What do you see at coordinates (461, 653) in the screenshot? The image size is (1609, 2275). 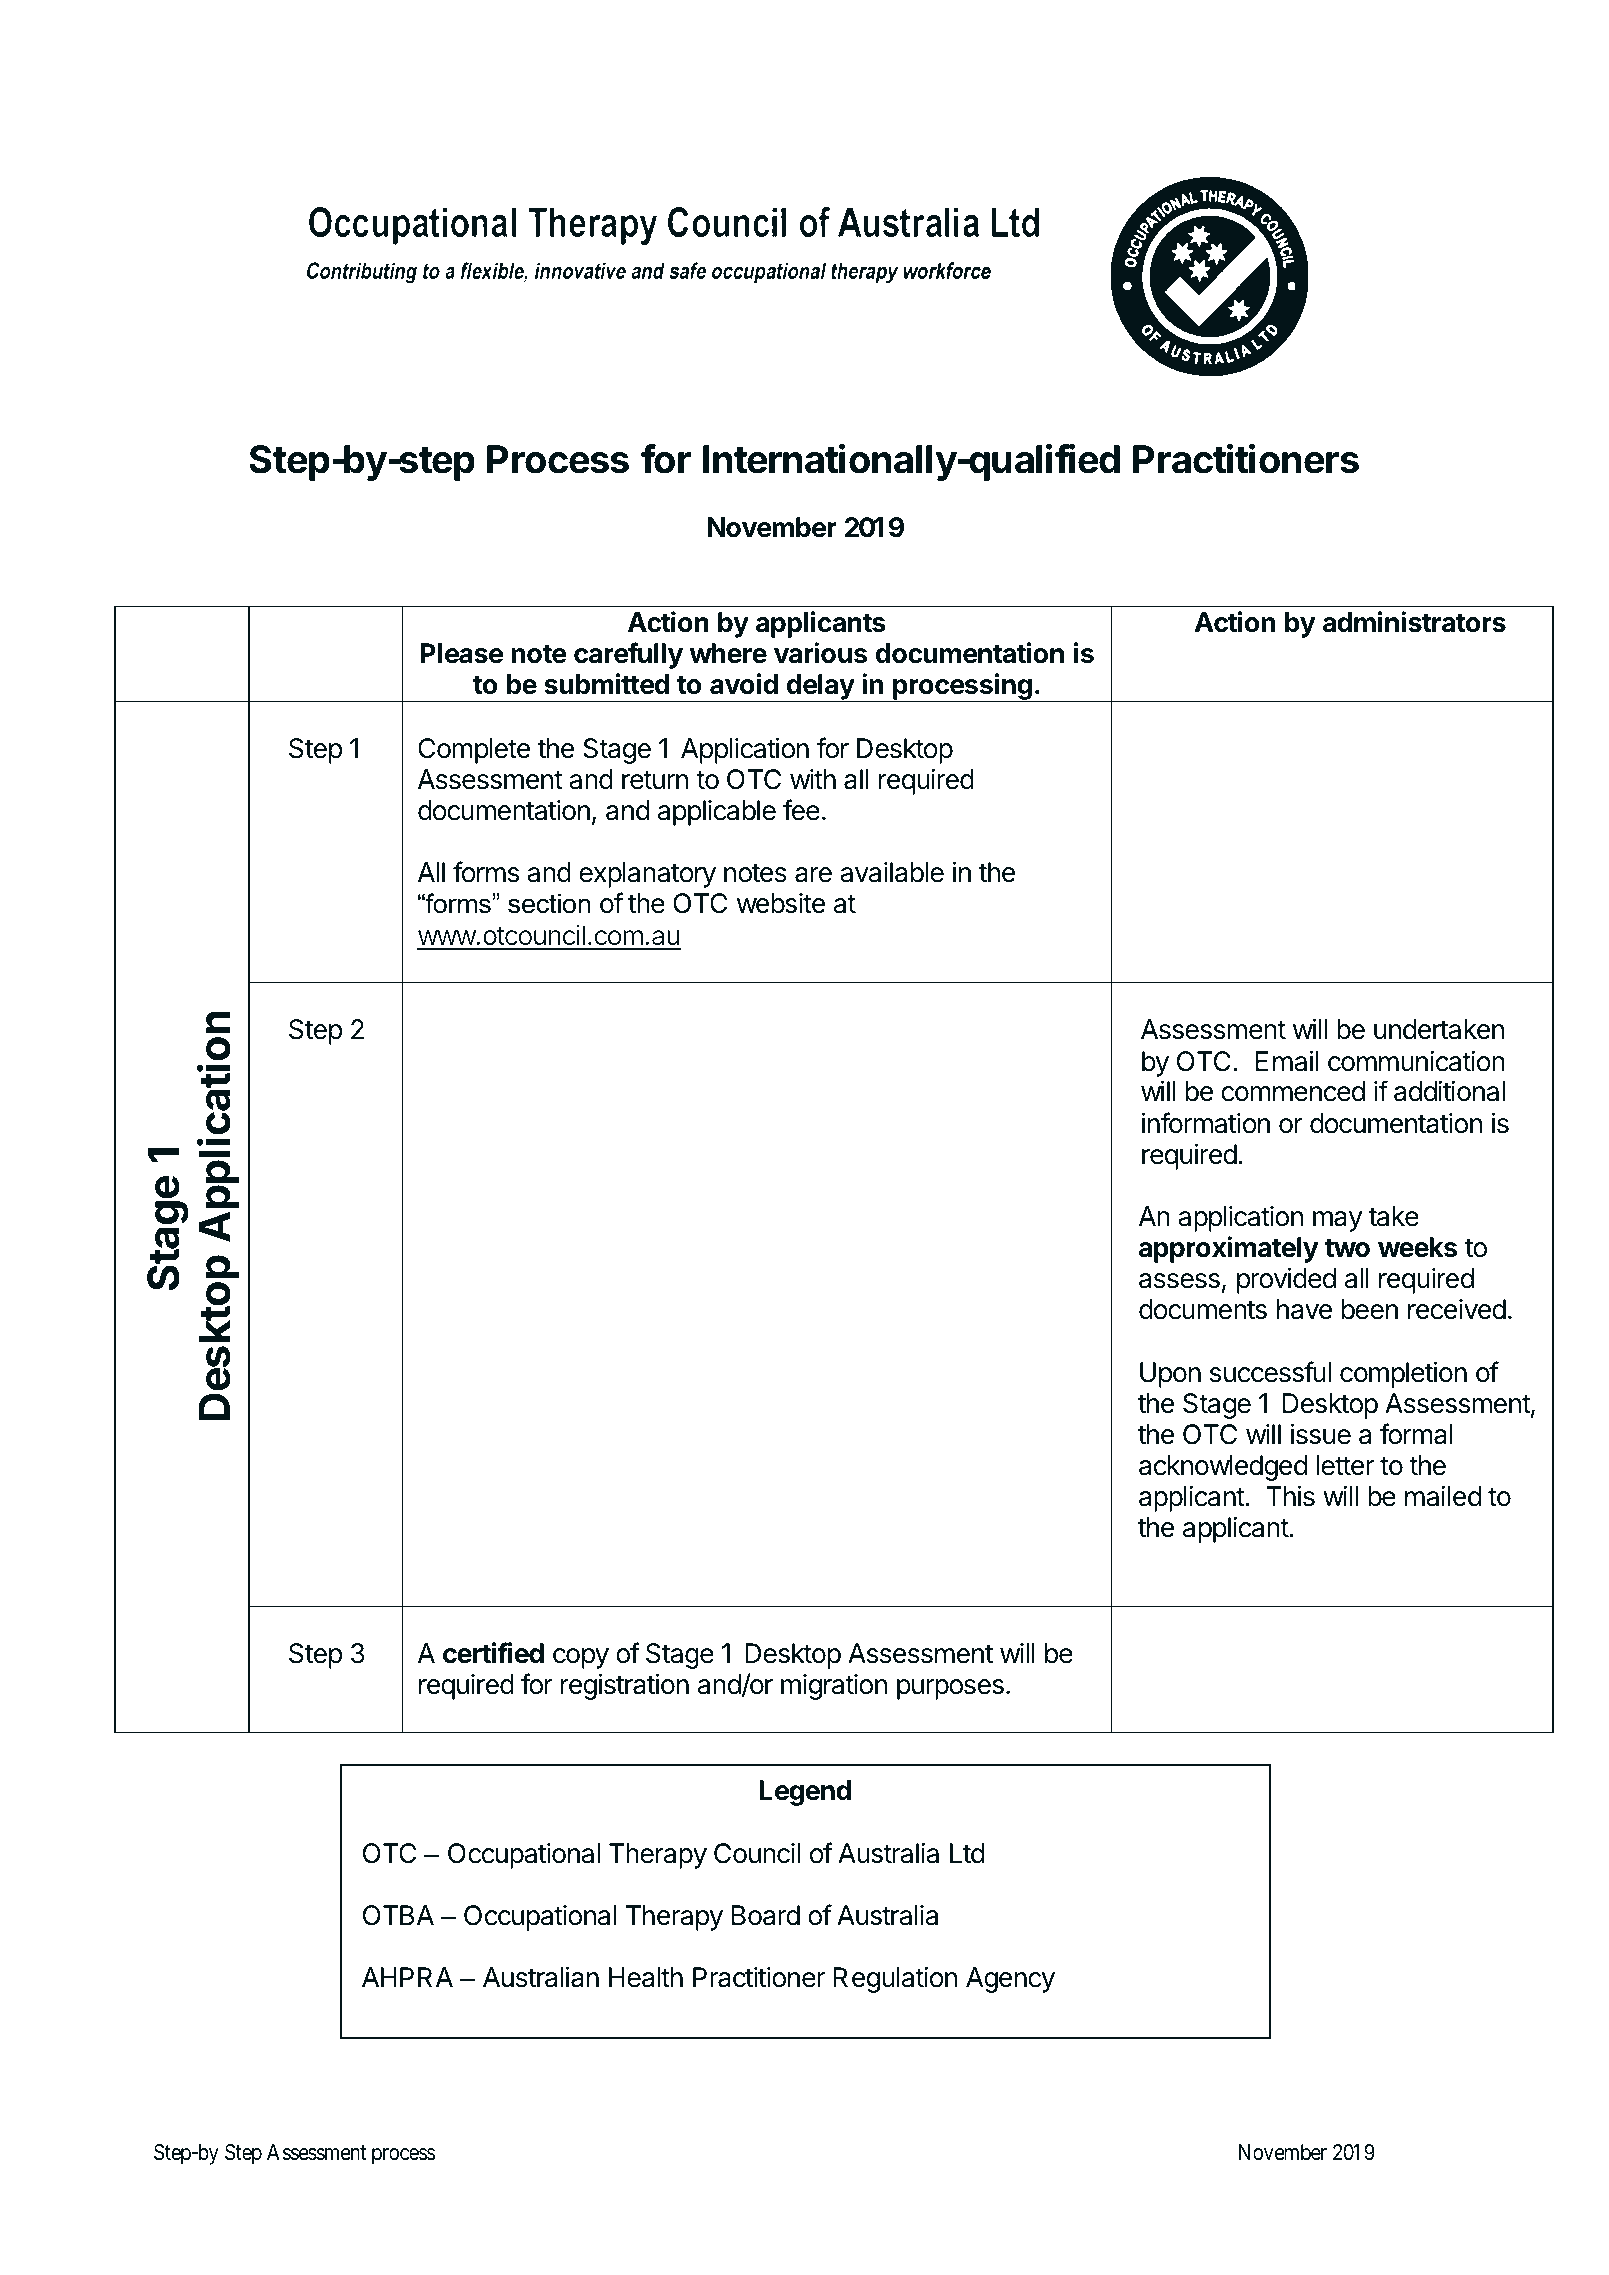 I see `Please` at bounding box center [461, 653].
